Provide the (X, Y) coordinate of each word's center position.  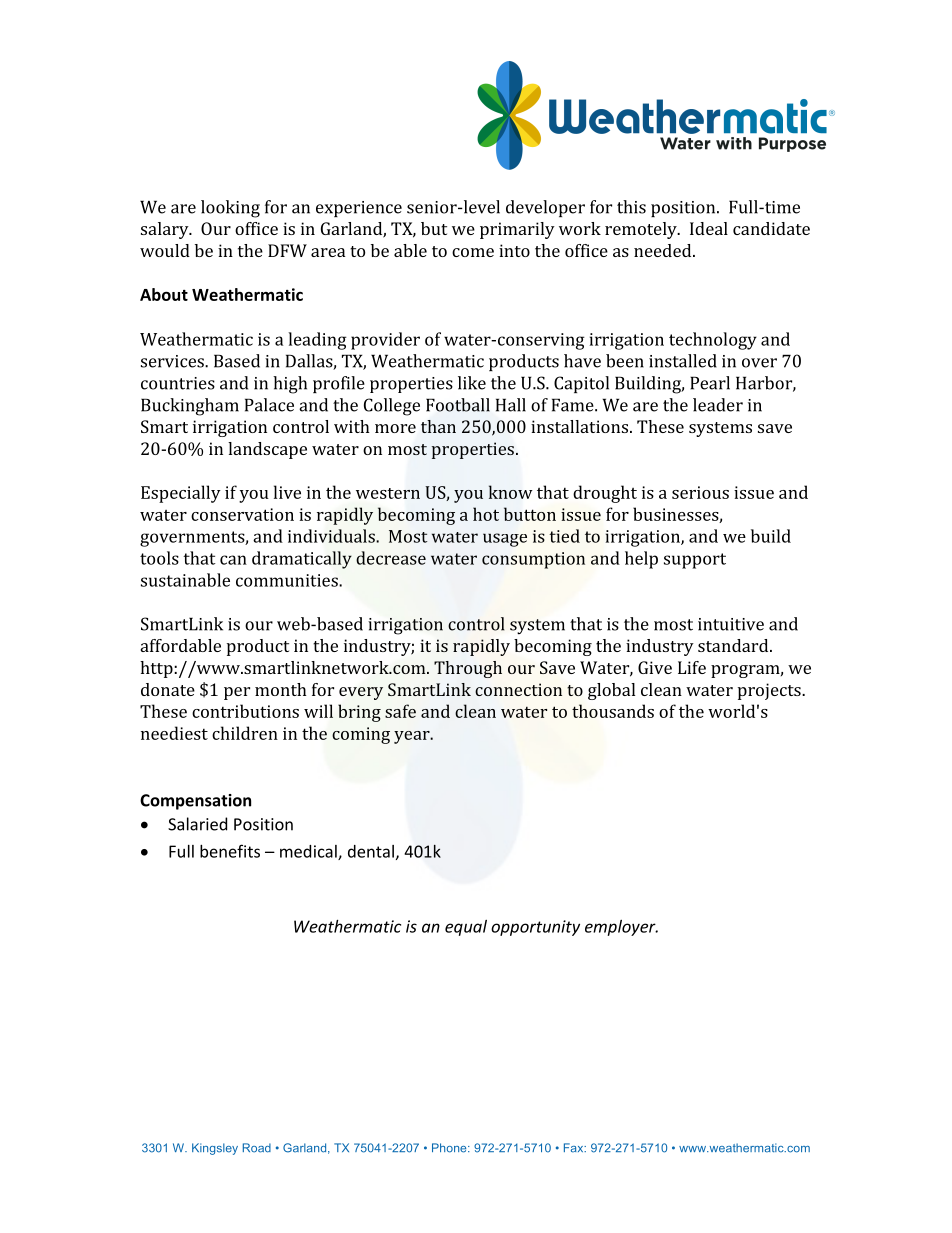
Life (692, 667)
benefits (230, 851)
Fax (575, 1148)
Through (468, 669)
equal (466, 928)
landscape (267, 450)
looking (230, 209)
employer (621, 928)
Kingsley (215, 1149)
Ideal (709, 228)
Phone (450, 1148)
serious (700, 492)
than (438, 426)
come (473, 252)
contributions (245, 711)
